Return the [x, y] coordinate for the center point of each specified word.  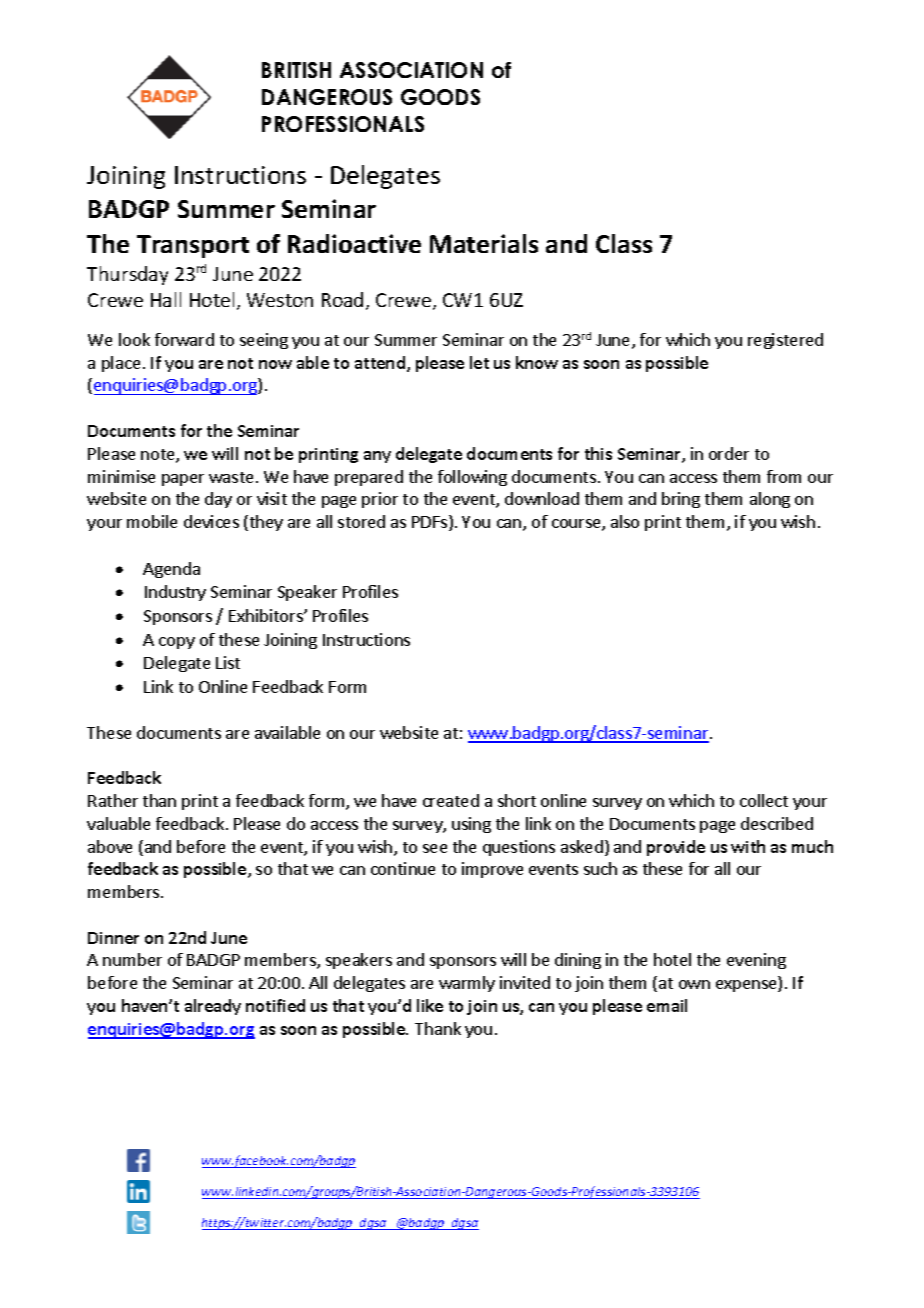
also [625, 521]
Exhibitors [267, 615]
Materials [484, 243]
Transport [193, 246]
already [213, 1007]
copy [177, 643]
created [451, 800]
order [729, 453]
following [472, 478]
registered [785, 341]
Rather [113, 800]
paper [183, 480]
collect [764, 800]
